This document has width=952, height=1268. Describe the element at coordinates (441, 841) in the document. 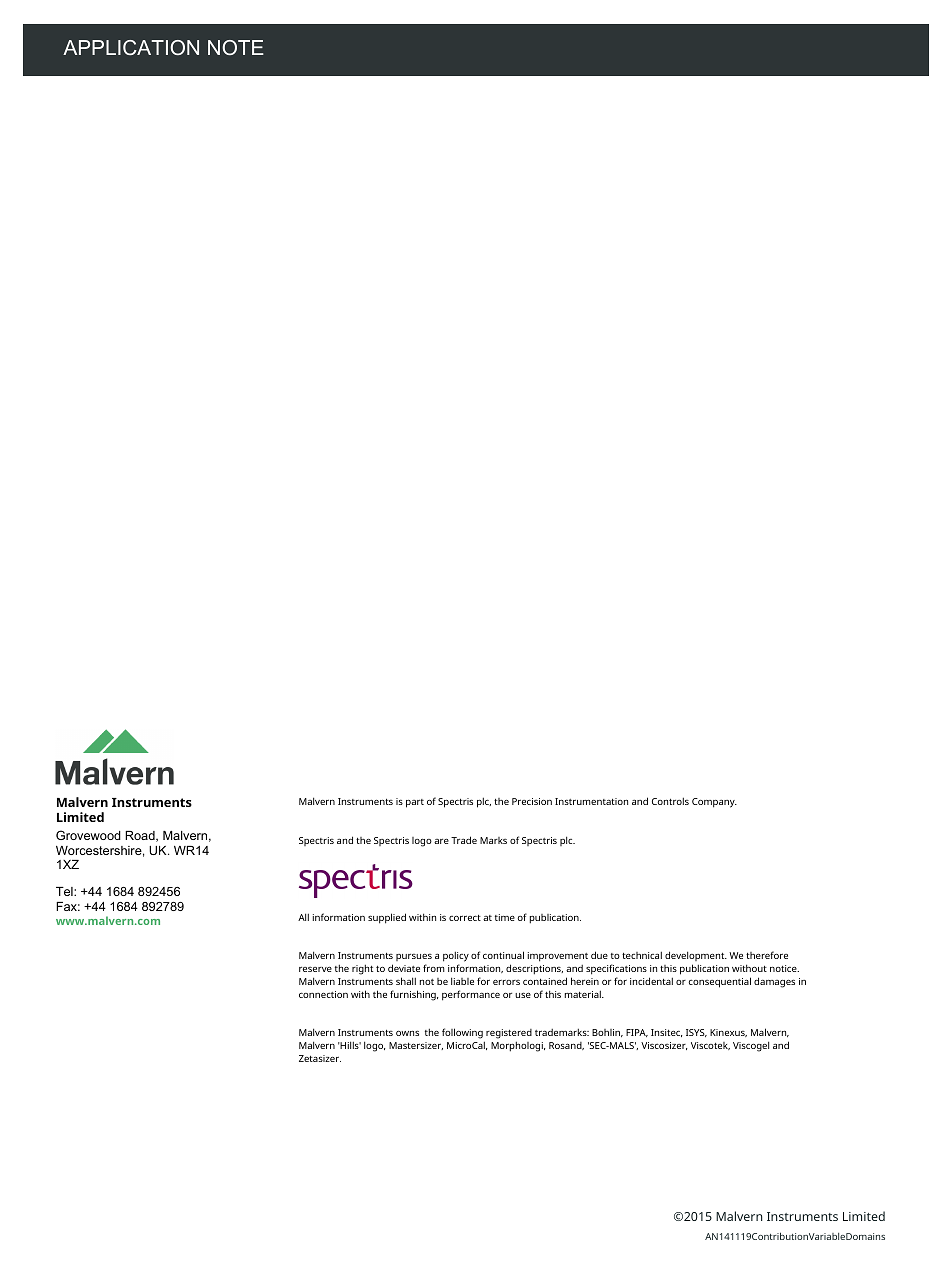

I see `are` at that location.
